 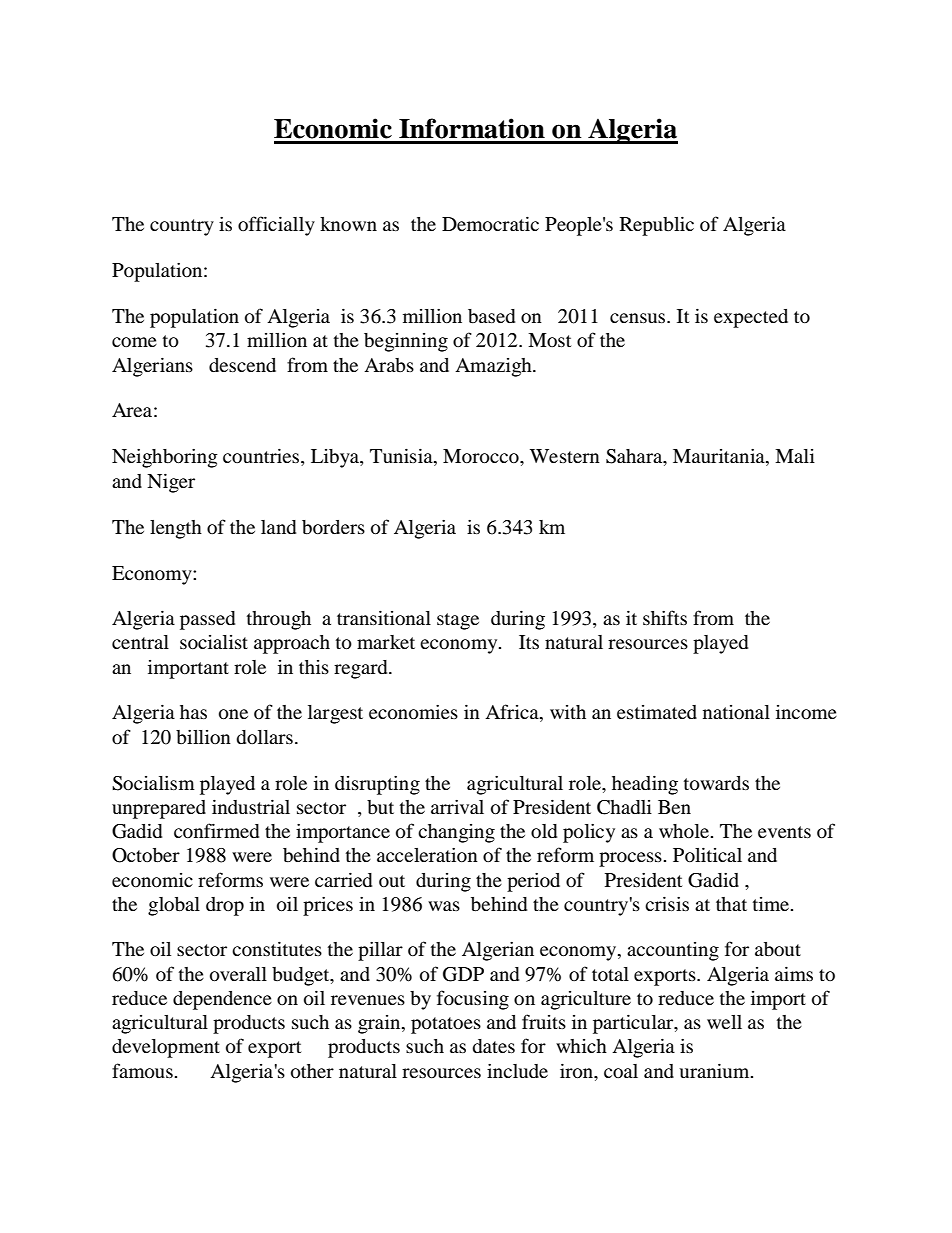 What do you see at coordinates (251, 806) in the screenshot?
I see `industrial` at bounding box center [251, 806].
